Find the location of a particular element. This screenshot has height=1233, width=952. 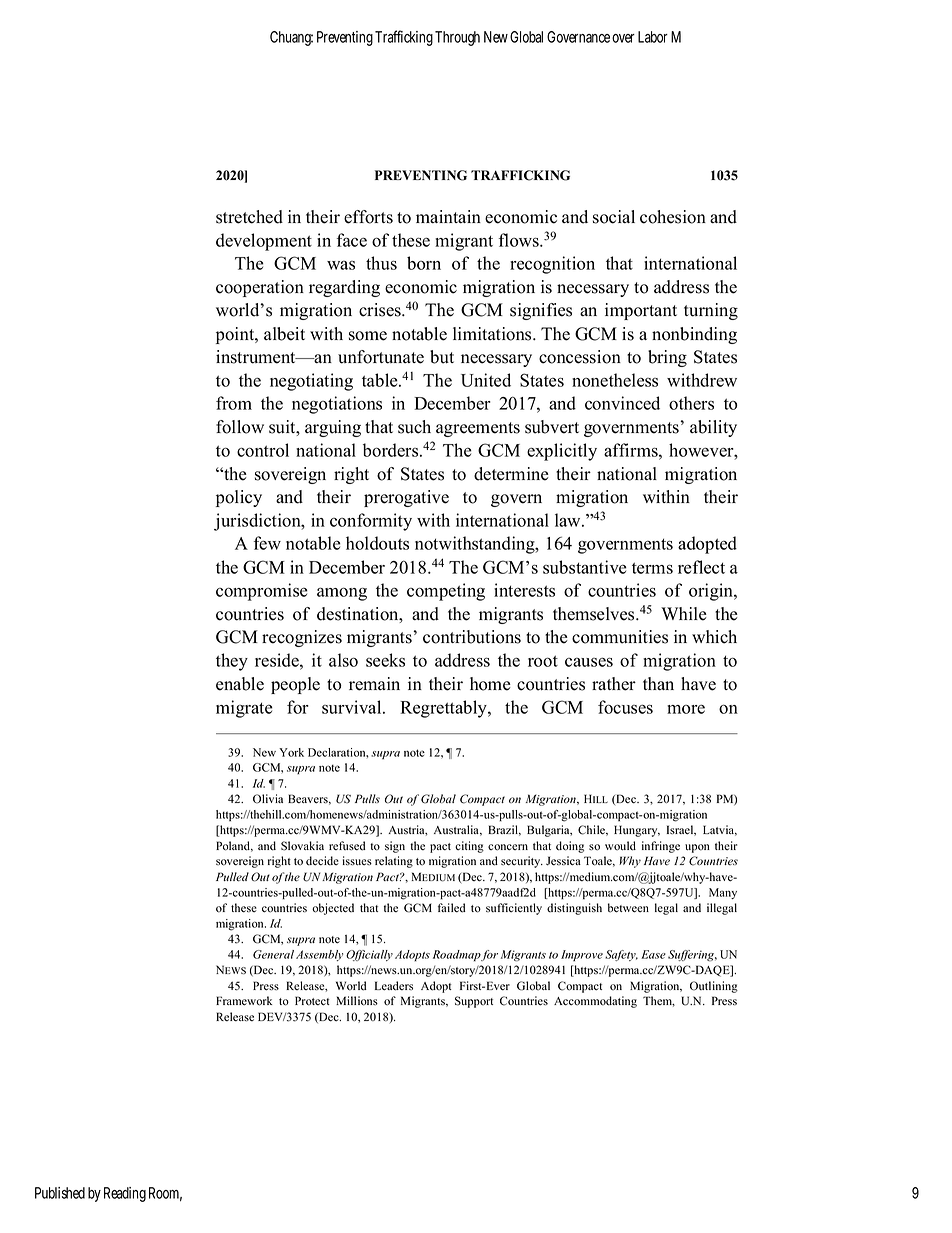

prerogative is located at coordinates (406, 498).
